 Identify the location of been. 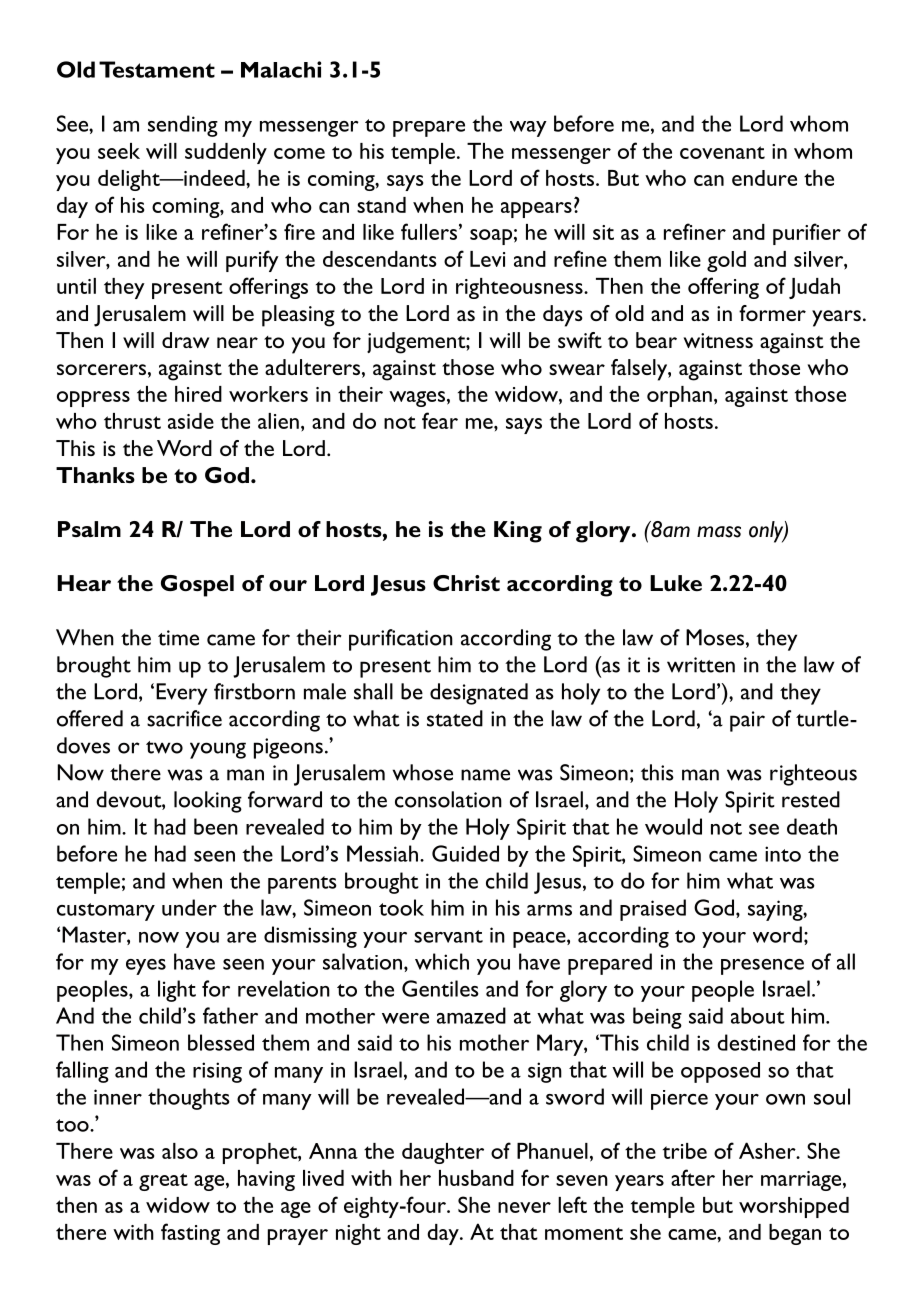
(216, 826).
